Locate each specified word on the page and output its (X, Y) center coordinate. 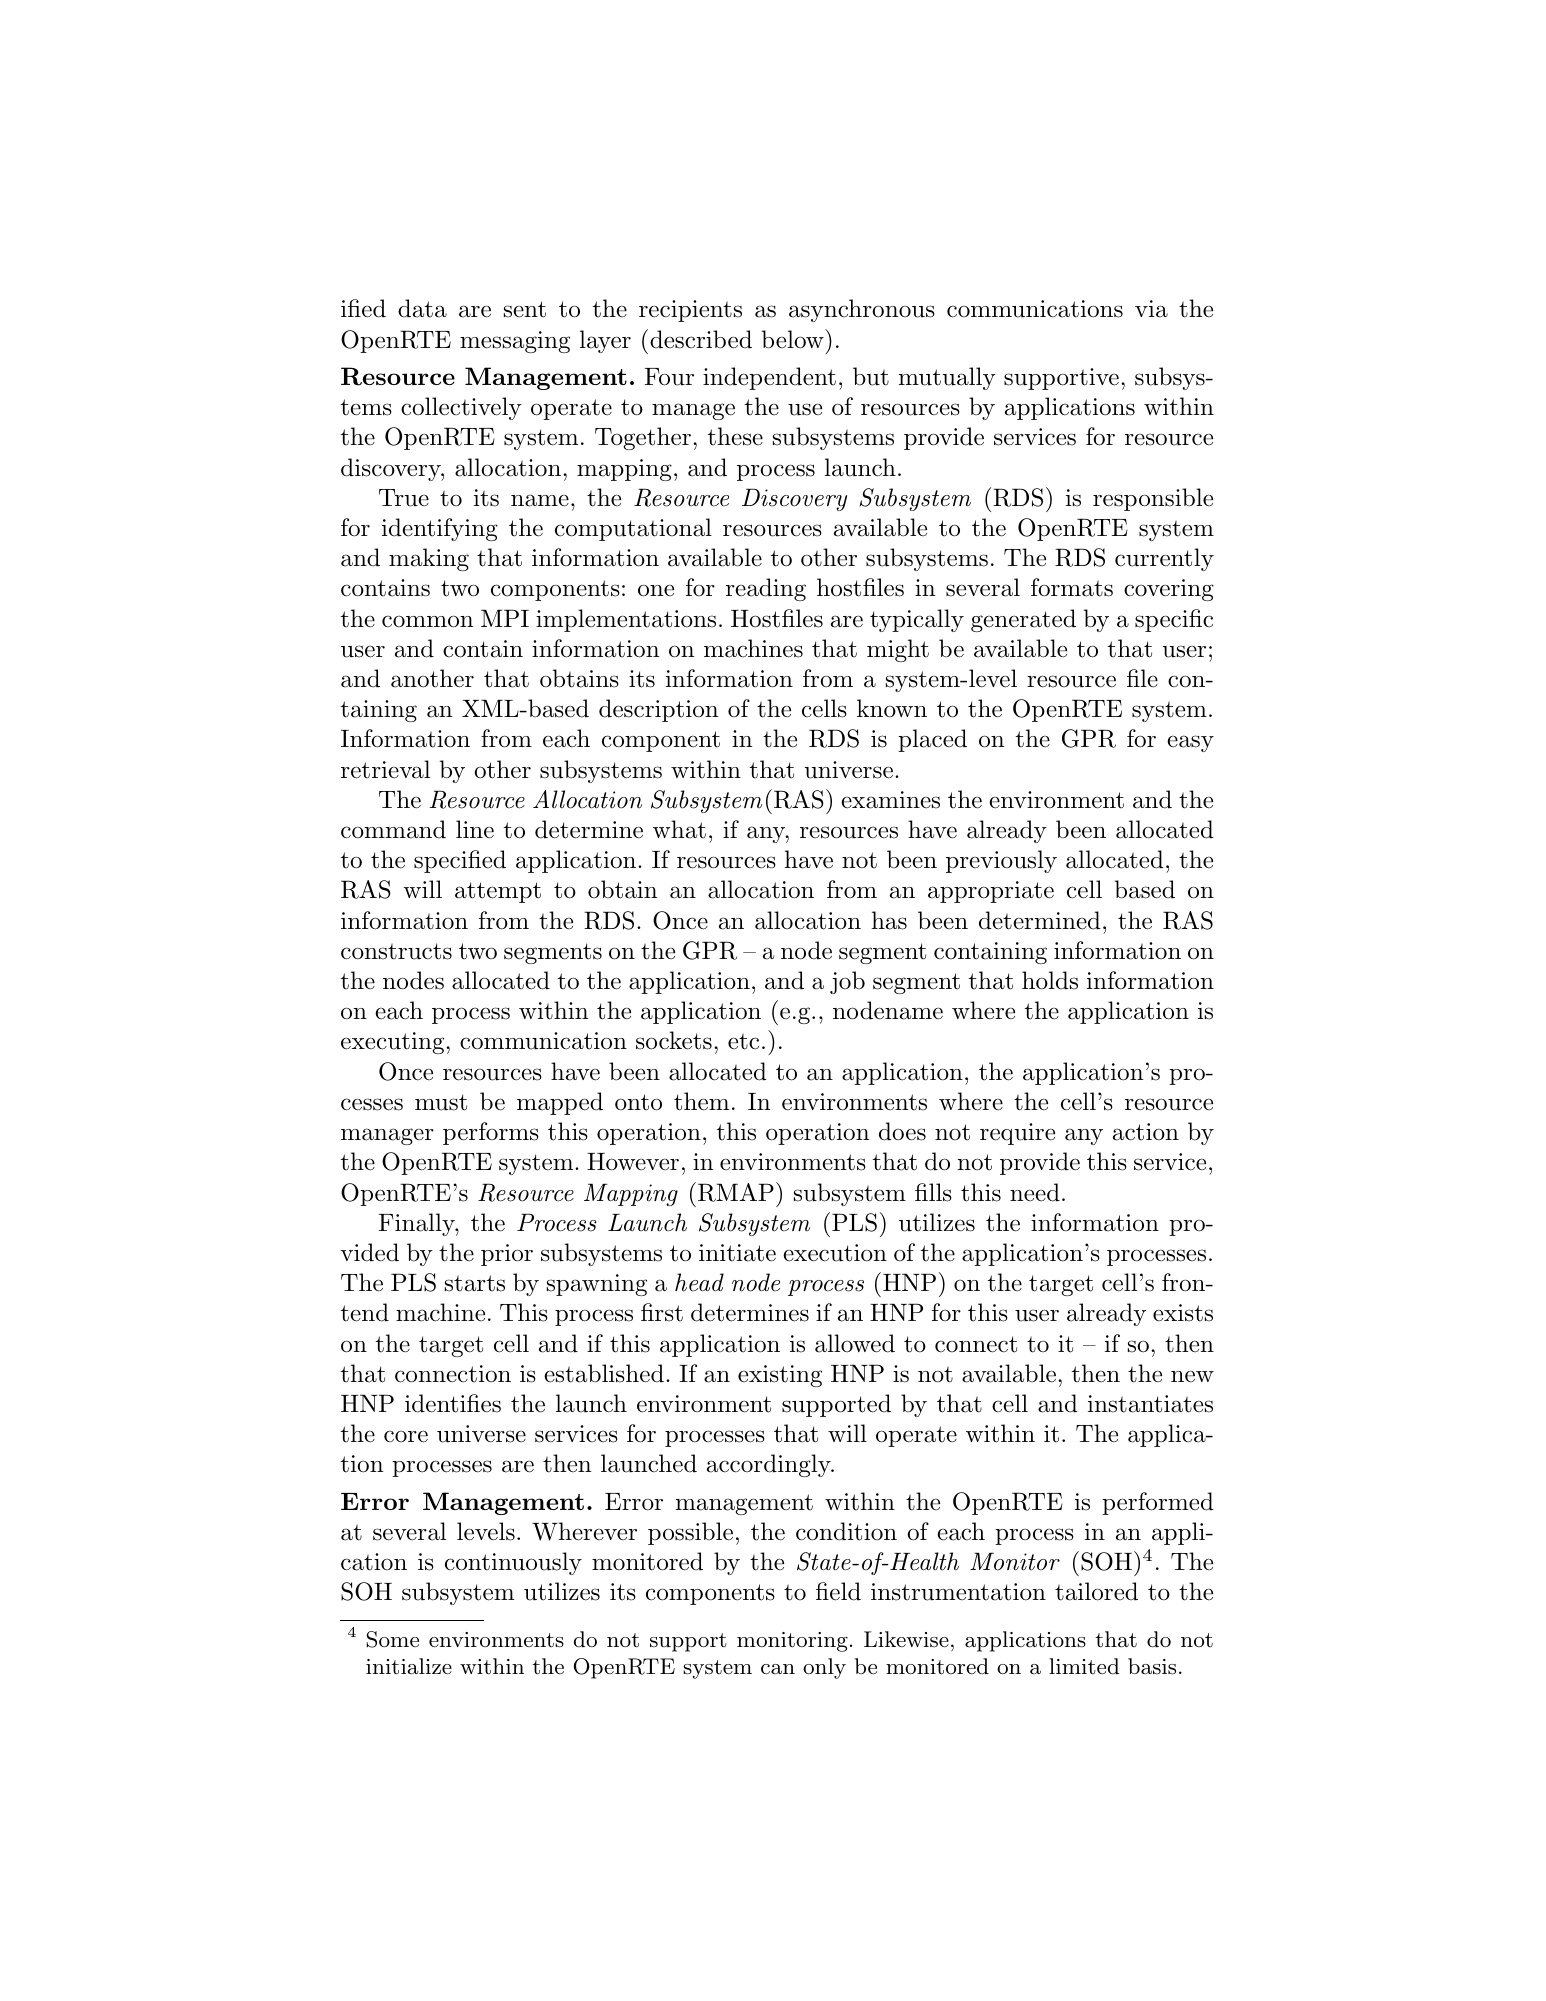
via (1151, 309)
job (847, 982)
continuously (513, 1563)
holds (1050, 980)
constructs (396, 951)
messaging (515, 342)
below (794, 339)
